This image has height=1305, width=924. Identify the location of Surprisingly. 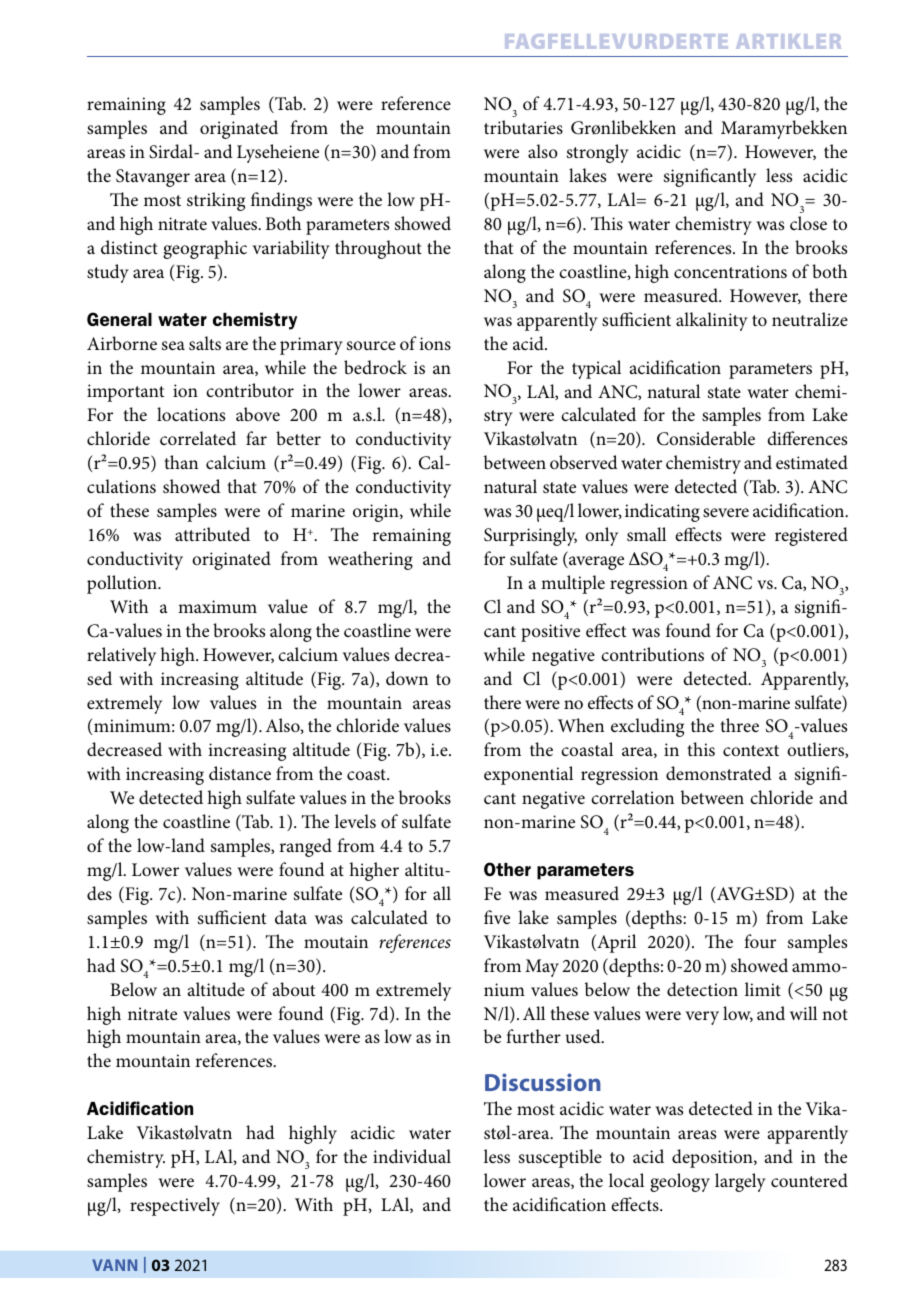
(530, 536).
